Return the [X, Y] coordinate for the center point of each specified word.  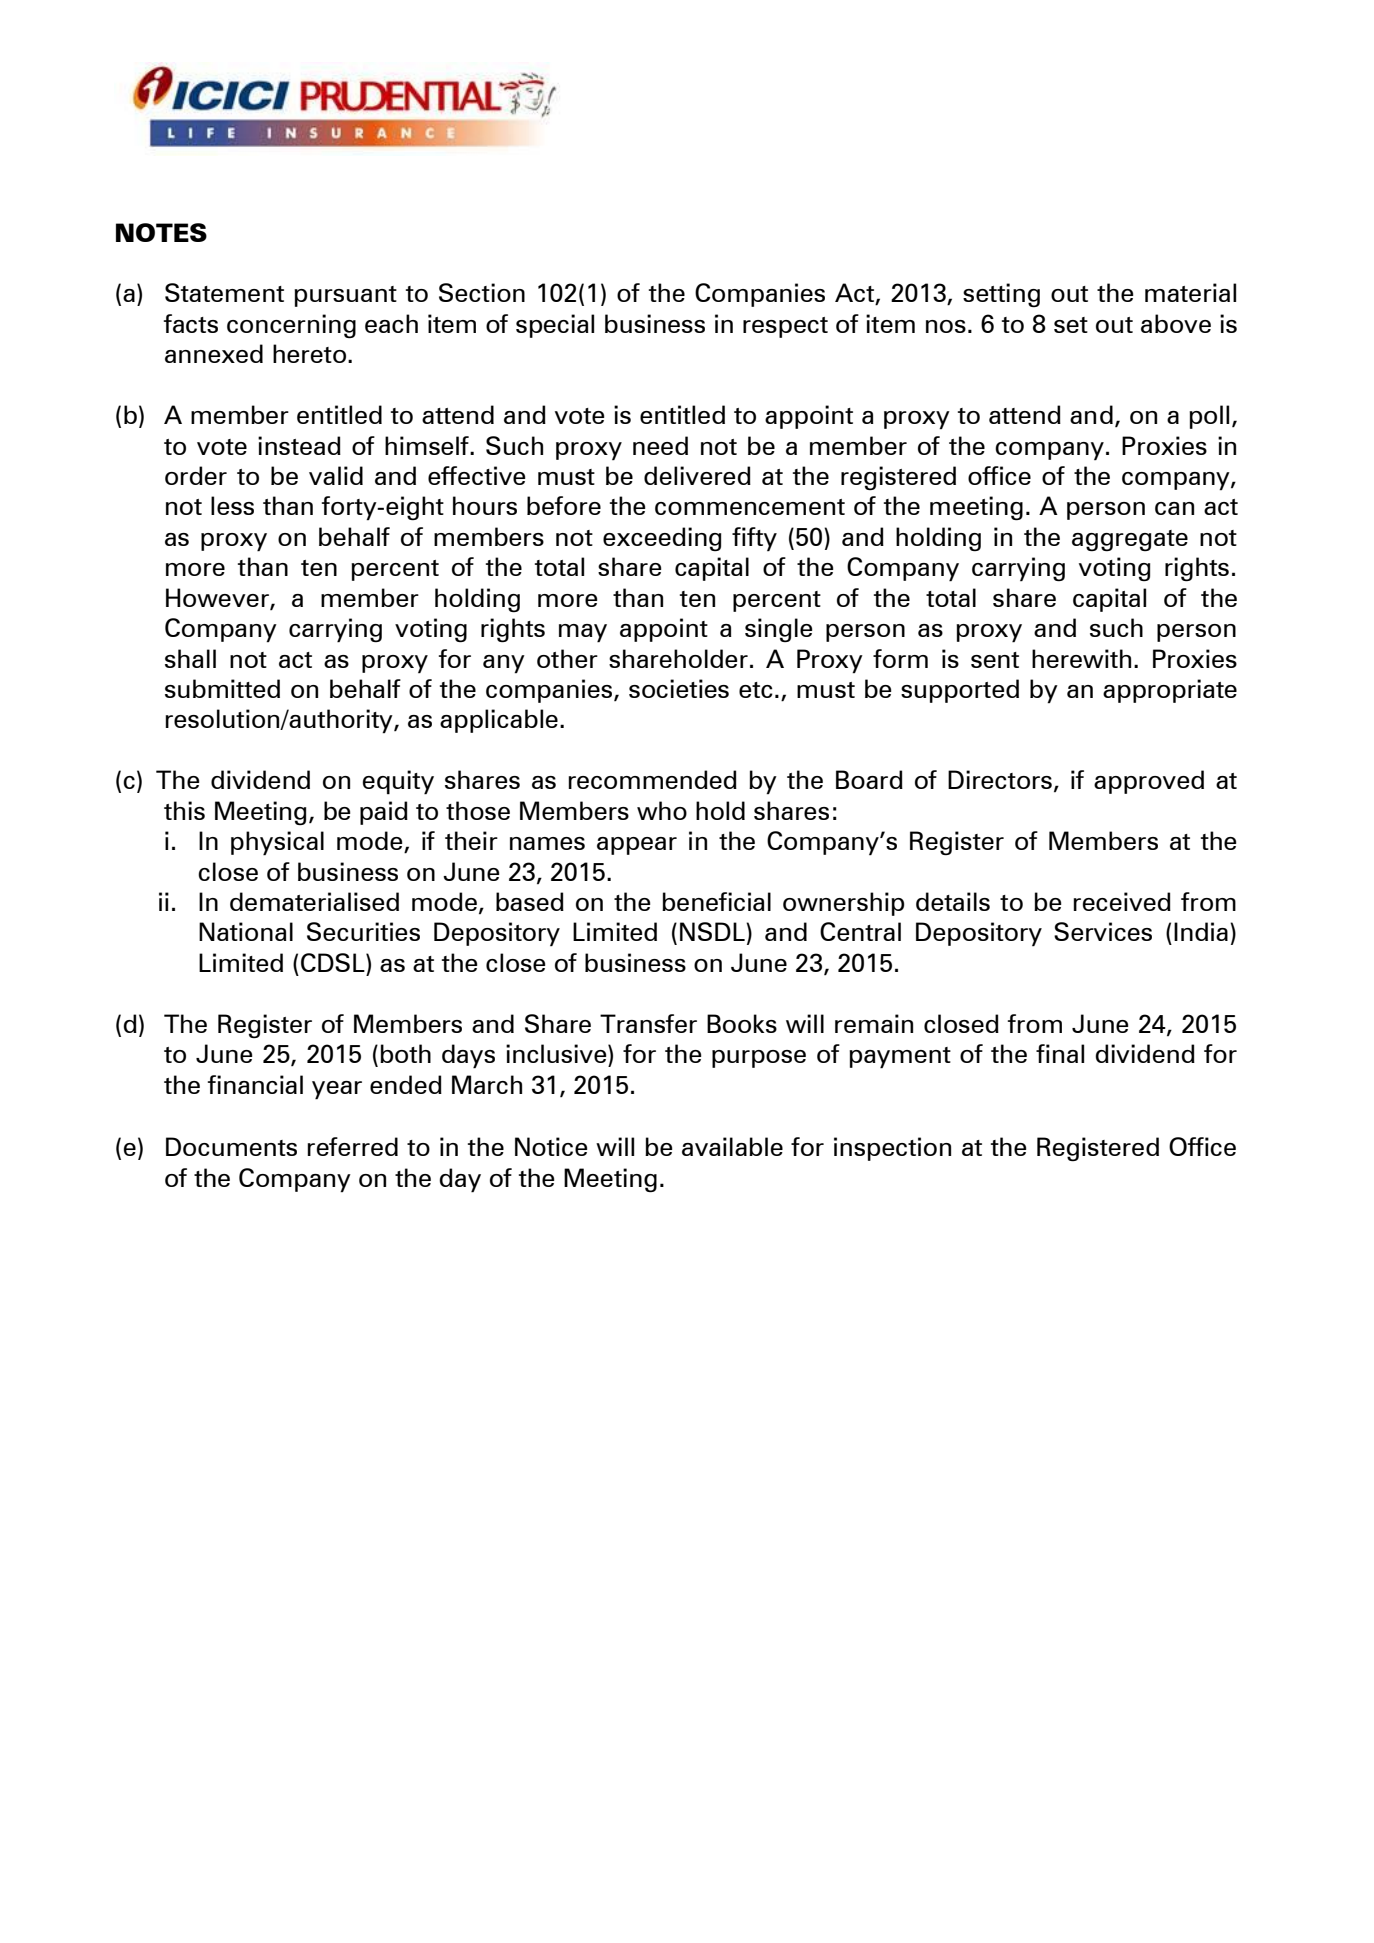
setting [1001, 295]
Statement [224, 292]
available [732, 1146]
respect [785, 327]
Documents [231, 1146]
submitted [222, 688]
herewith [1081, 658]
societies [679, 688]
